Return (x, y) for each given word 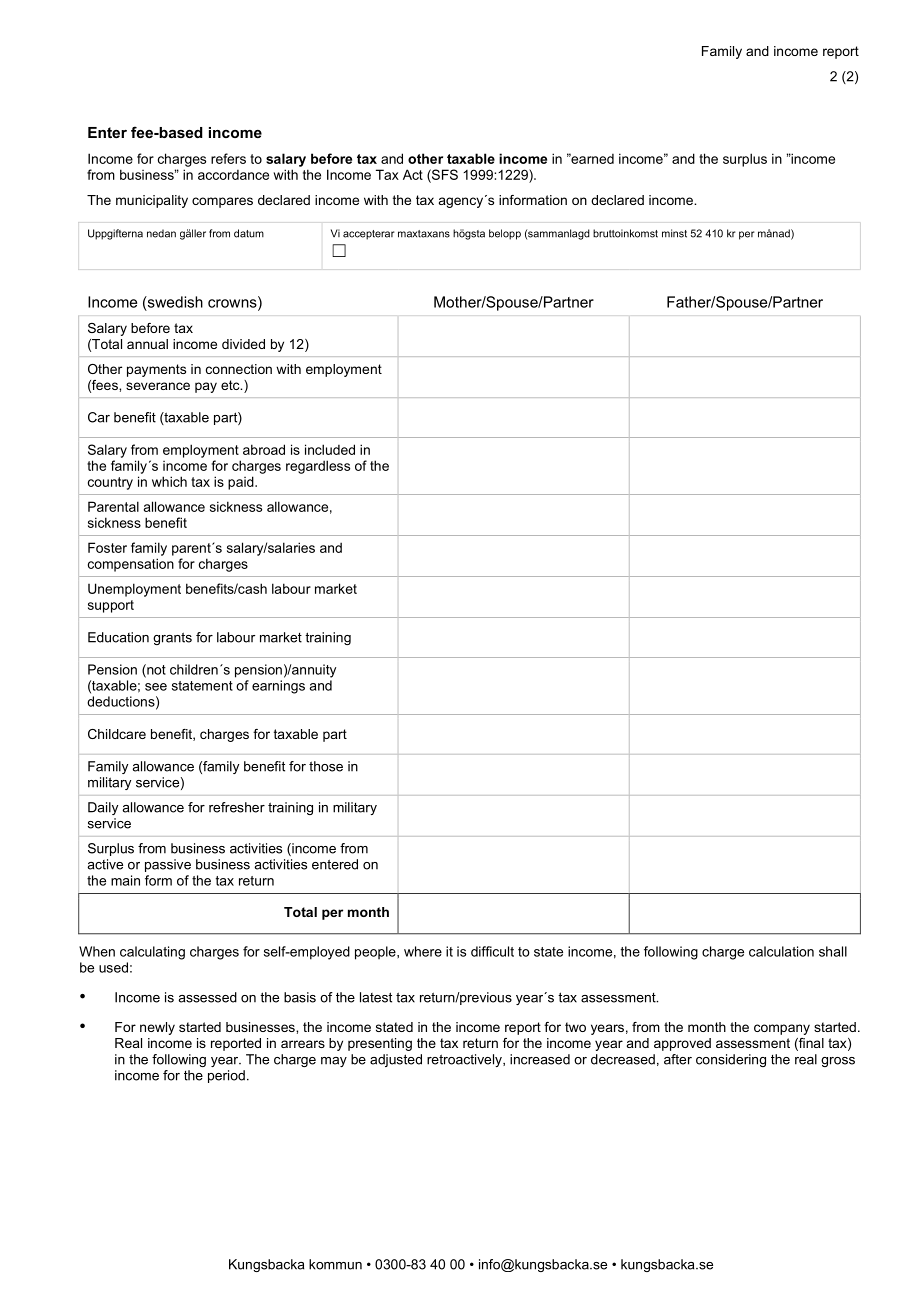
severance (158, 386)
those (326, 766)
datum (249, 233)
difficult (492, 951)
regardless (318, 467)
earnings (278, 687)
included (330, 449)
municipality (152, 201)
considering (731, 1060)
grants (172, 638)
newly (157, 1028)
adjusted (396, 1060)
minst (674, 233)
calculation (781, 951)
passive (168, 865)
